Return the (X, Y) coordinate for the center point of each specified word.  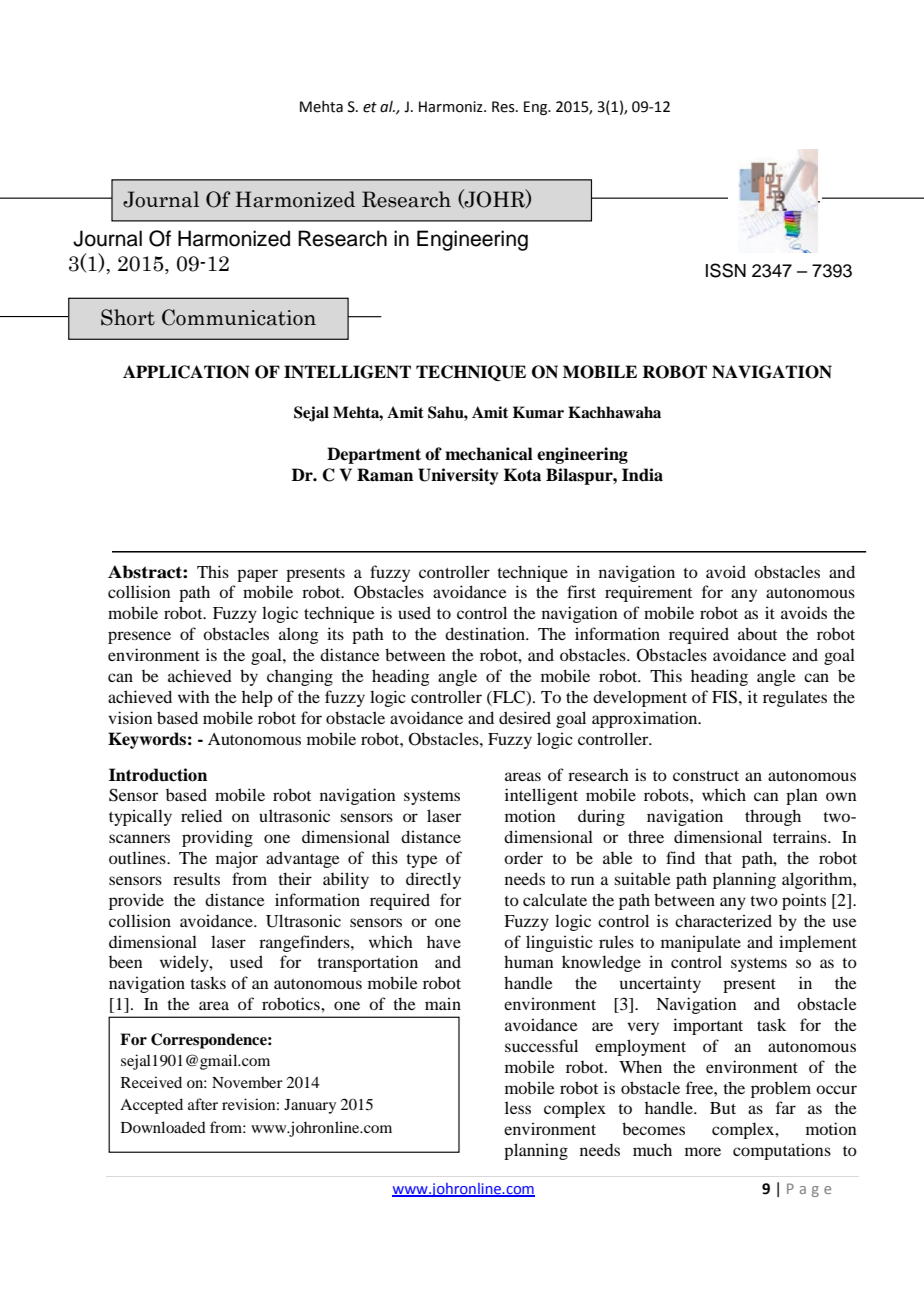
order (523, 858)
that (718, 857)
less (518, 1107)
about (757, 633)
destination (486, 633)
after (203, 1104)
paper (257, 575)
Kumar (538, 412)
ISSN (726, 270)
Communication (239, 317)
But (723, 1108)
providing (217, 838)
